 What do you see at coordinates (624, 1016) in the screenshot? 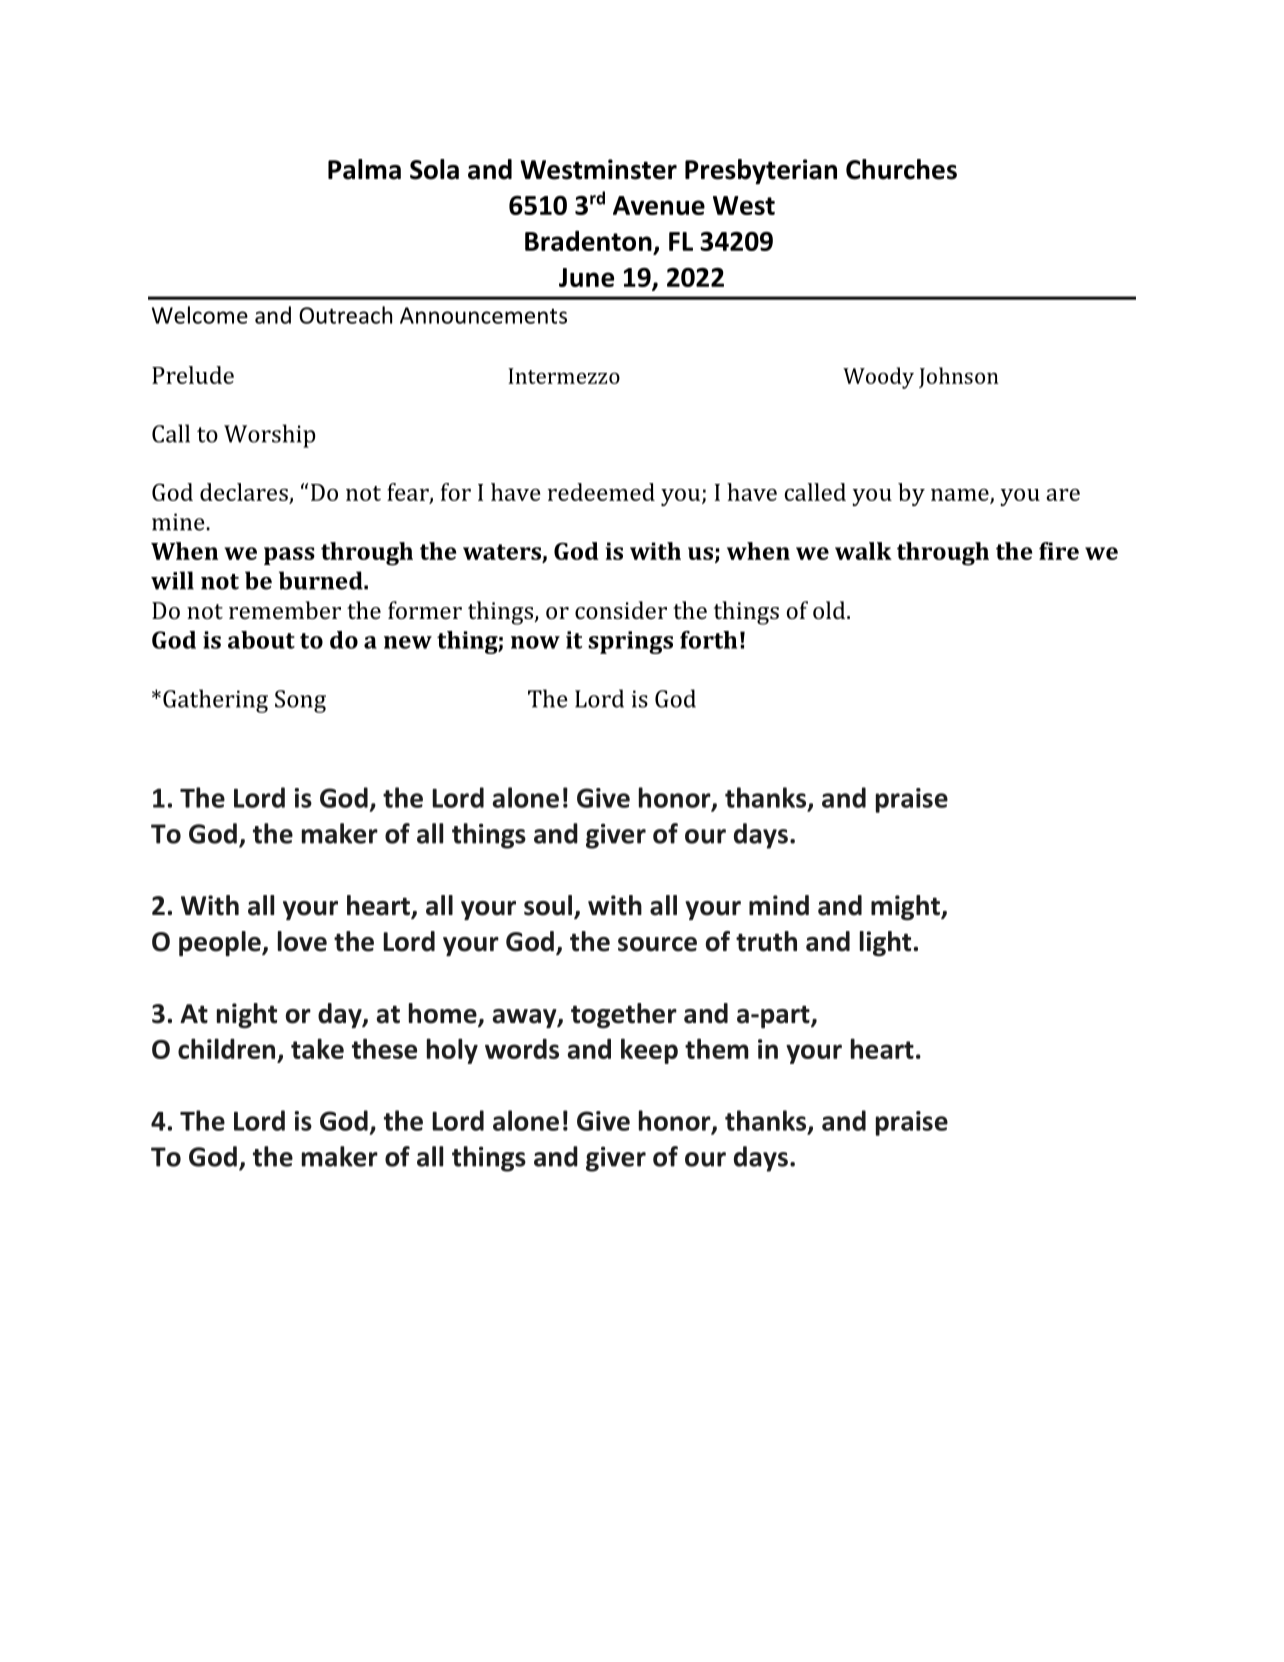
I see `together` at bounding box center [624, 1016].
